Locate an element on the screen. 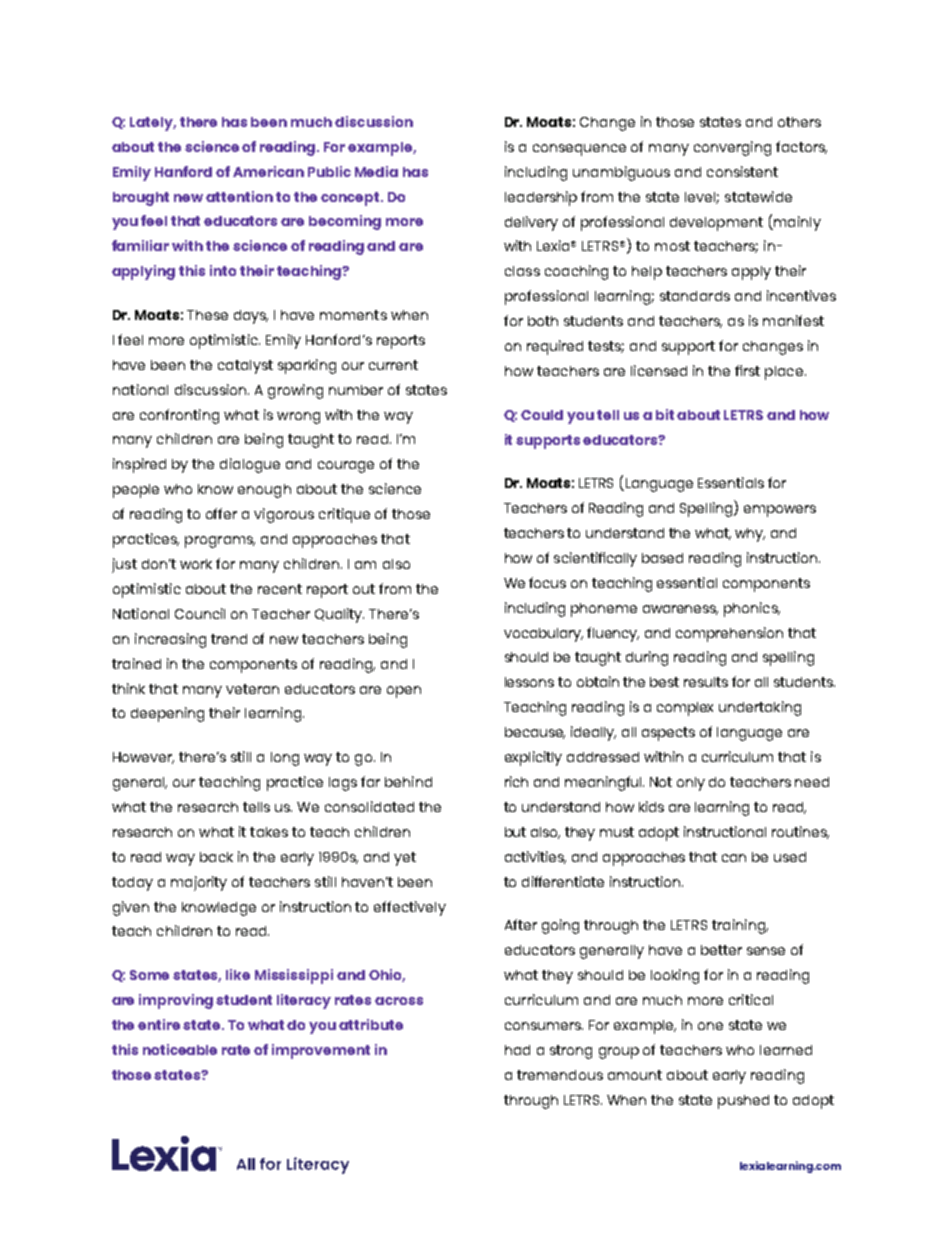 This screenshot has height=1233, width=952. Media is located at coordinates (376, 171).
